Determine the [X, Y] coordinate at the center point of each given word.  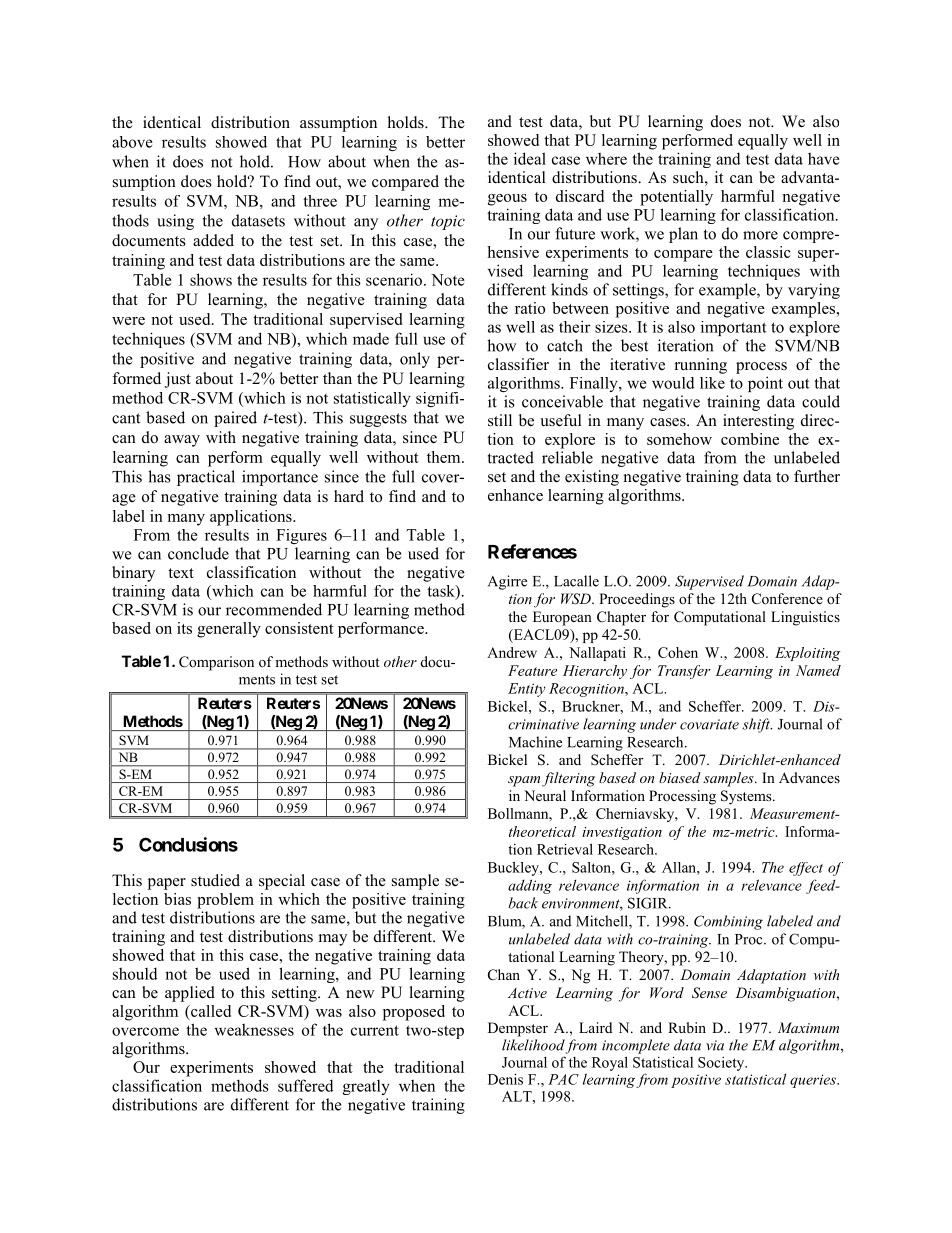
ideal [530, 158]
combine [750, 439]
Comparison [216, 663]
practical [206, 478]
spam [524, 781]
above [132, 142]
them [445, 457]
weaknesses [254, 1029]
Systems [747, 797]
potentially [676, 198]
